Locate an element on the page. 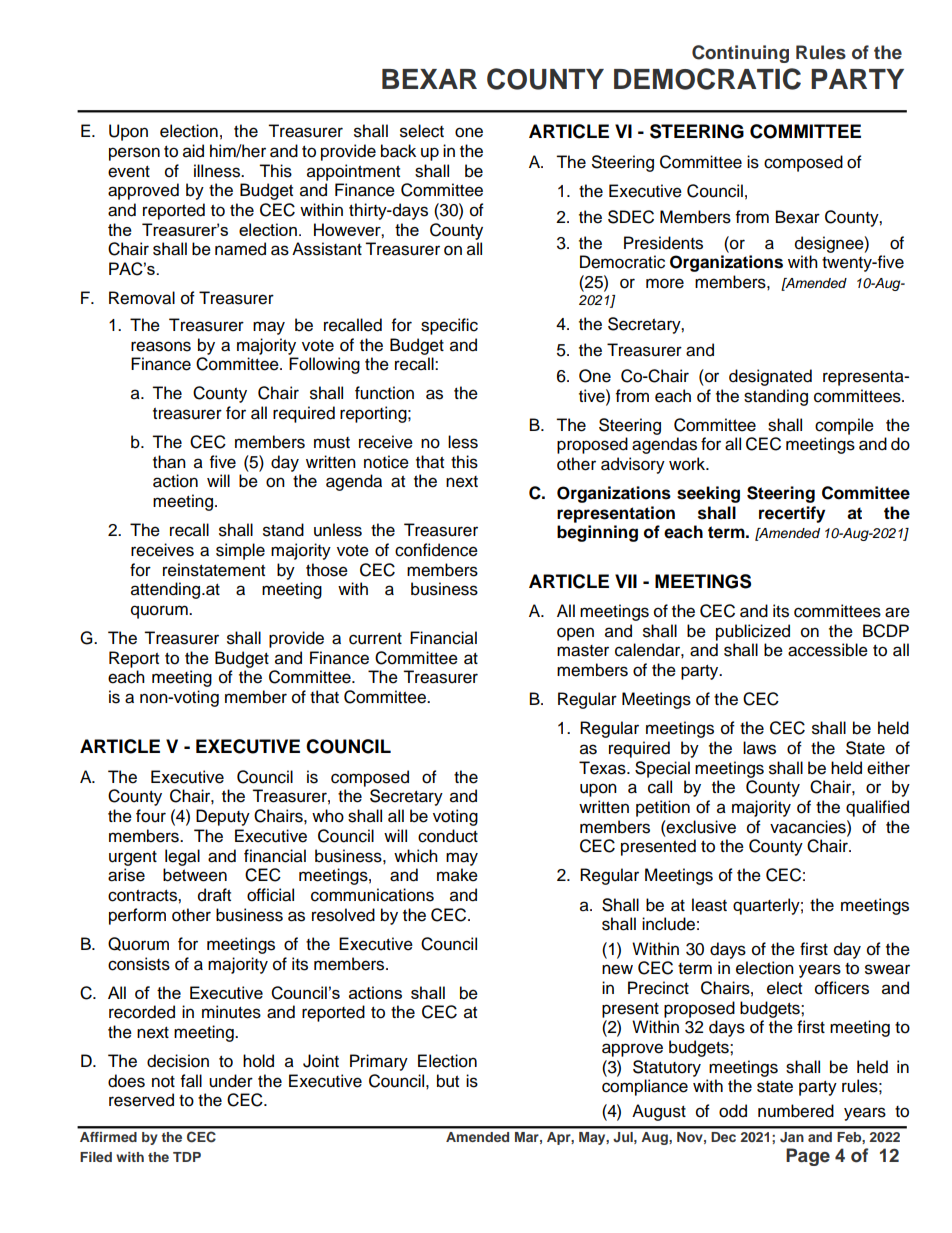  specific is located at coordinates (449, 326).
